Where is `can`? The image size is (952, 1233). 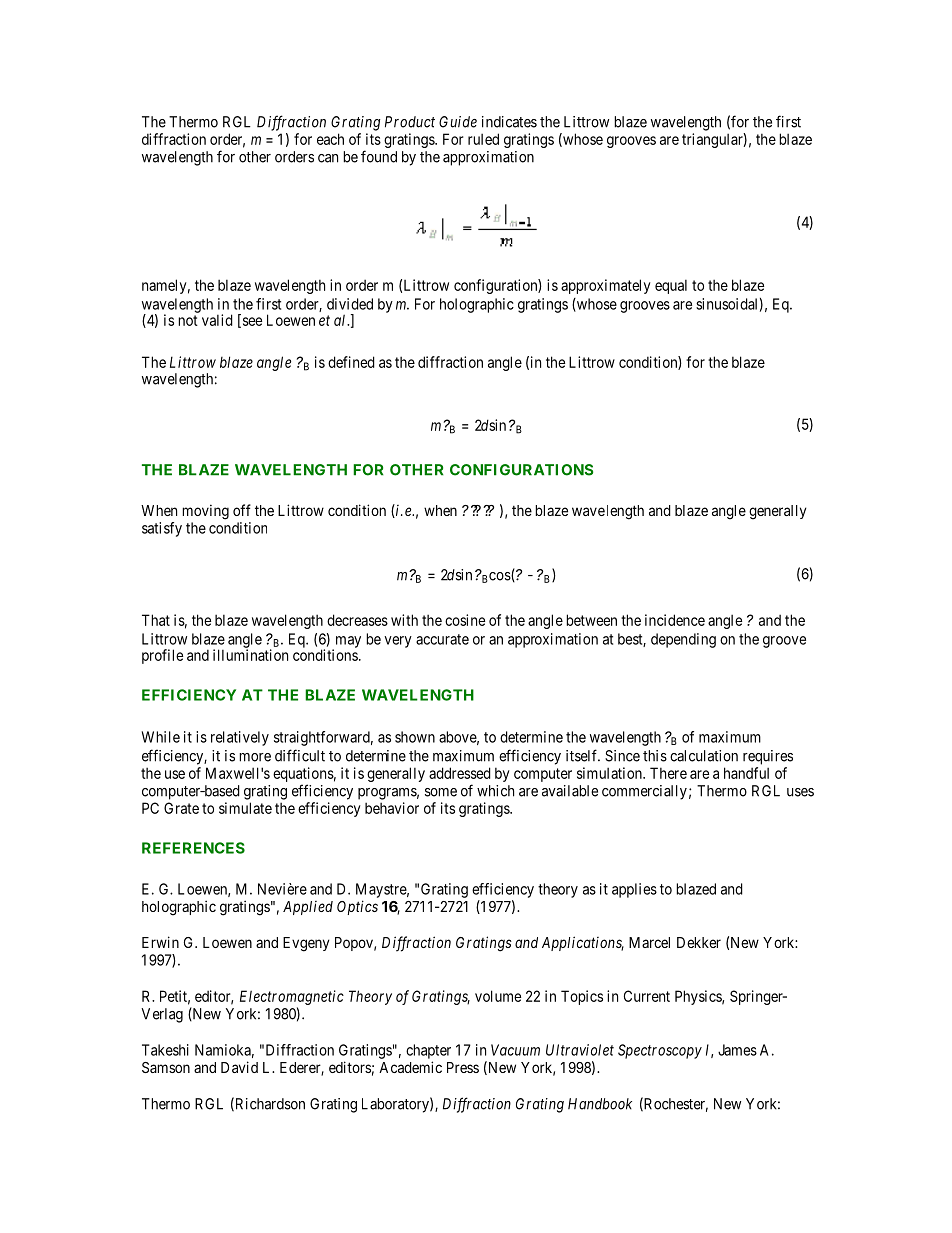
can is located at coordinates (328, 158).
